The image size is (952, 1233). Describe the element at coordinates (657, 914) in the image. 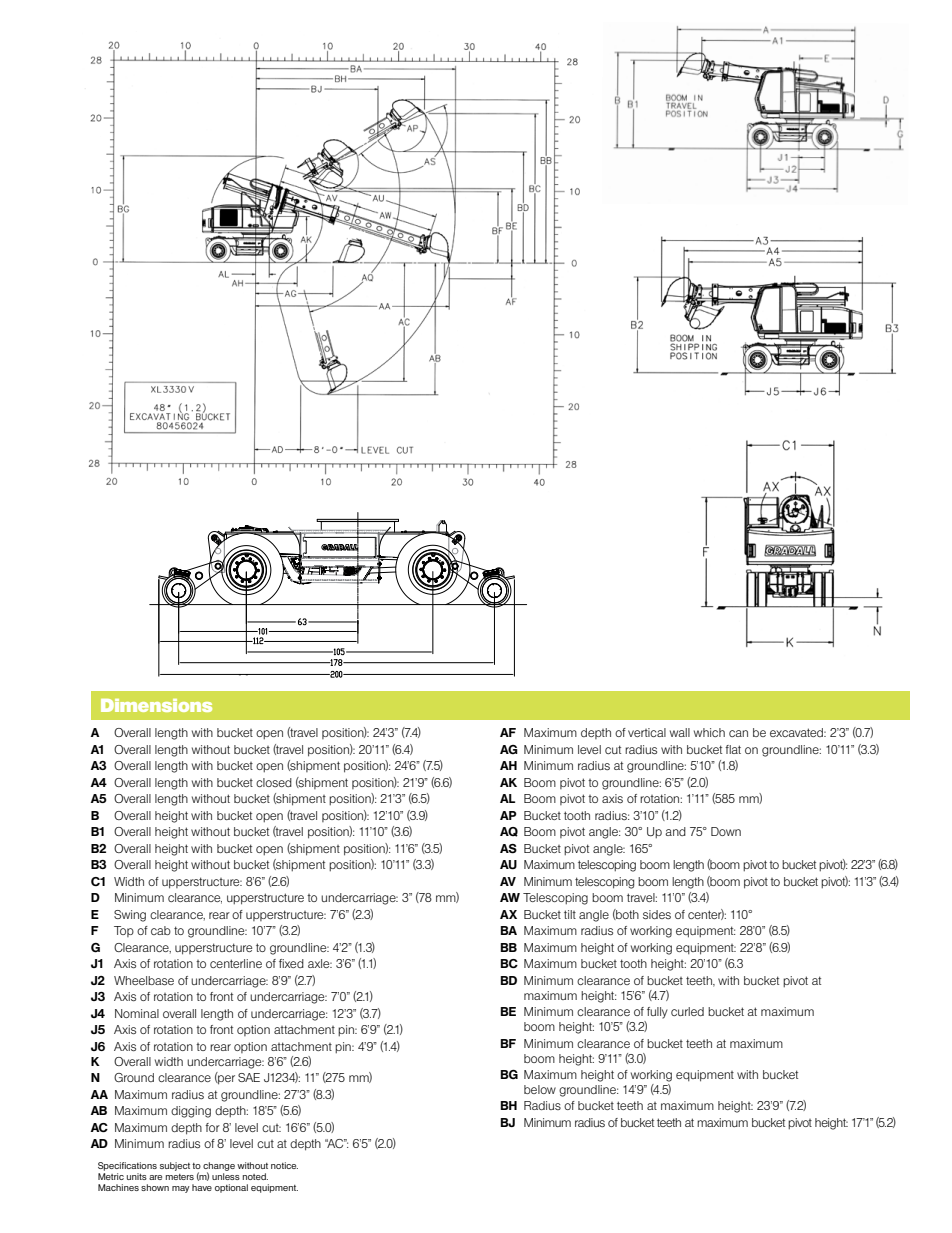

I see `sides` at that location.
